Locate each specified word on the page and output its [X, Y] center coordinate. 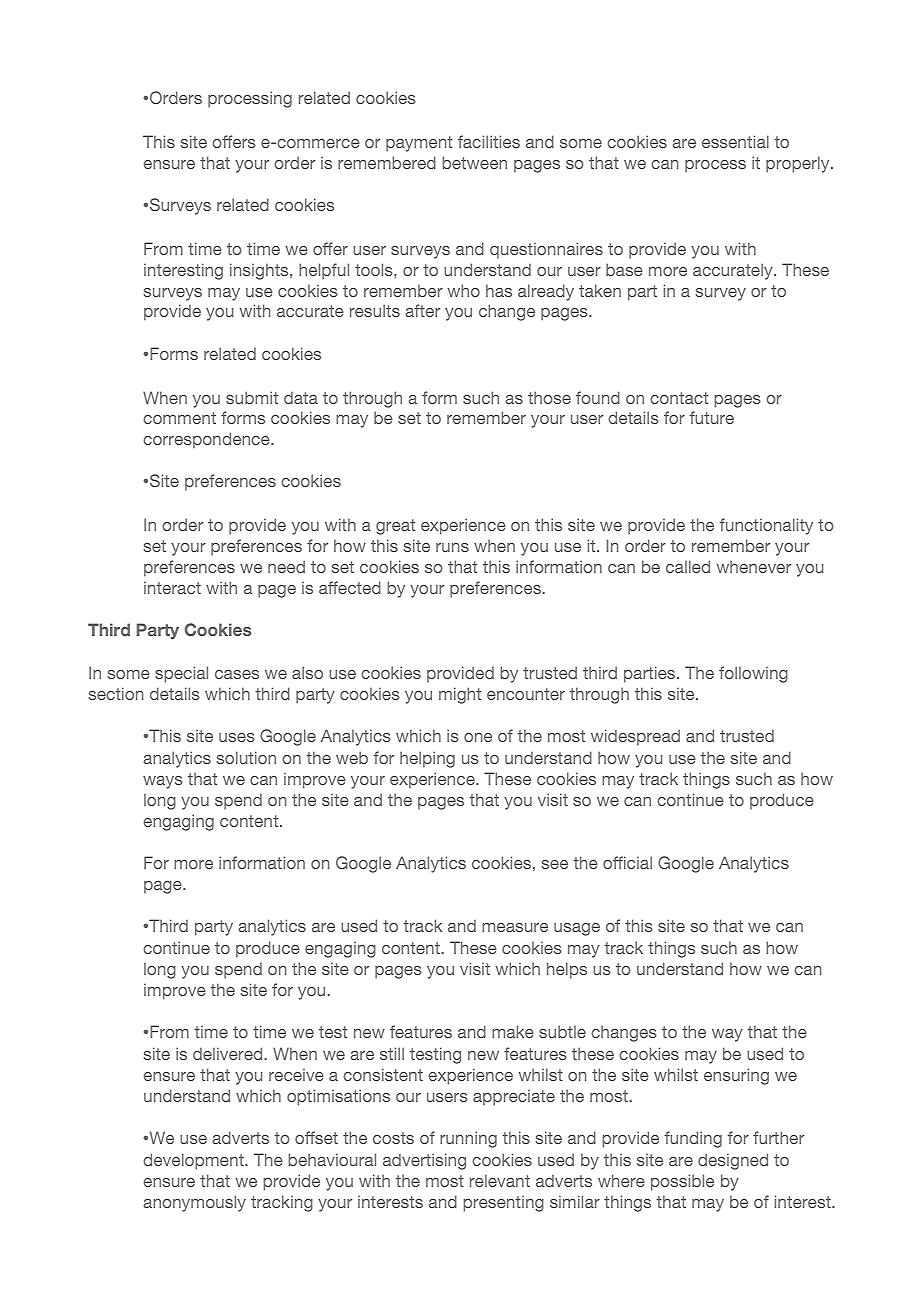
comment [179, 418]
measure [515, 927]
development [194, 1161]
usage [577, 929]
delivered [227, 1053]
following [753, 674]
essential [735, 141]
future [712, 417]
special [181, 674]
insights [260, 271]
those [549, 397]
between [474, 162]
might [460, 695]
